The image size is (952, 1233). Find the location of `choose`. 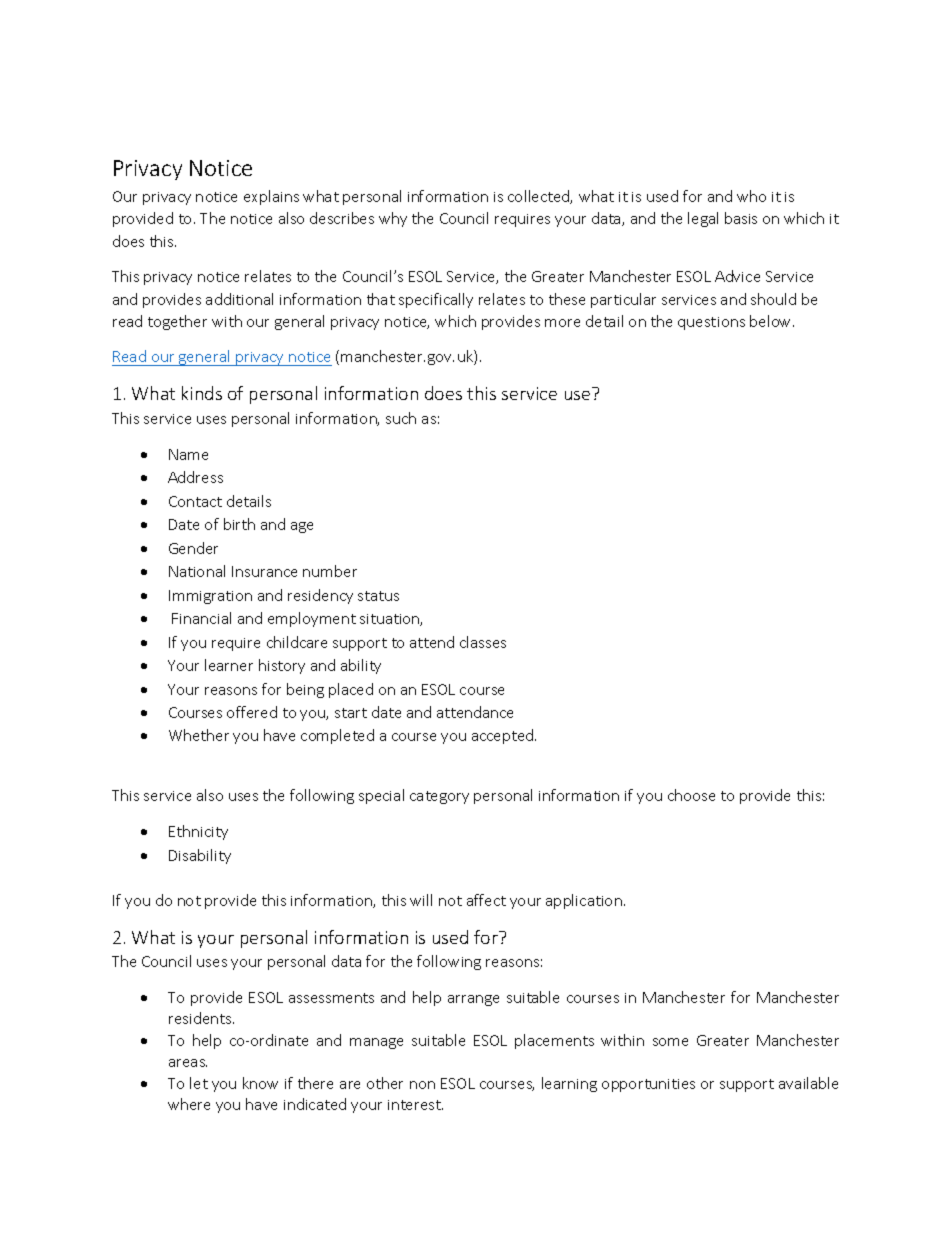

choose is located at coordinates (691, 795).
